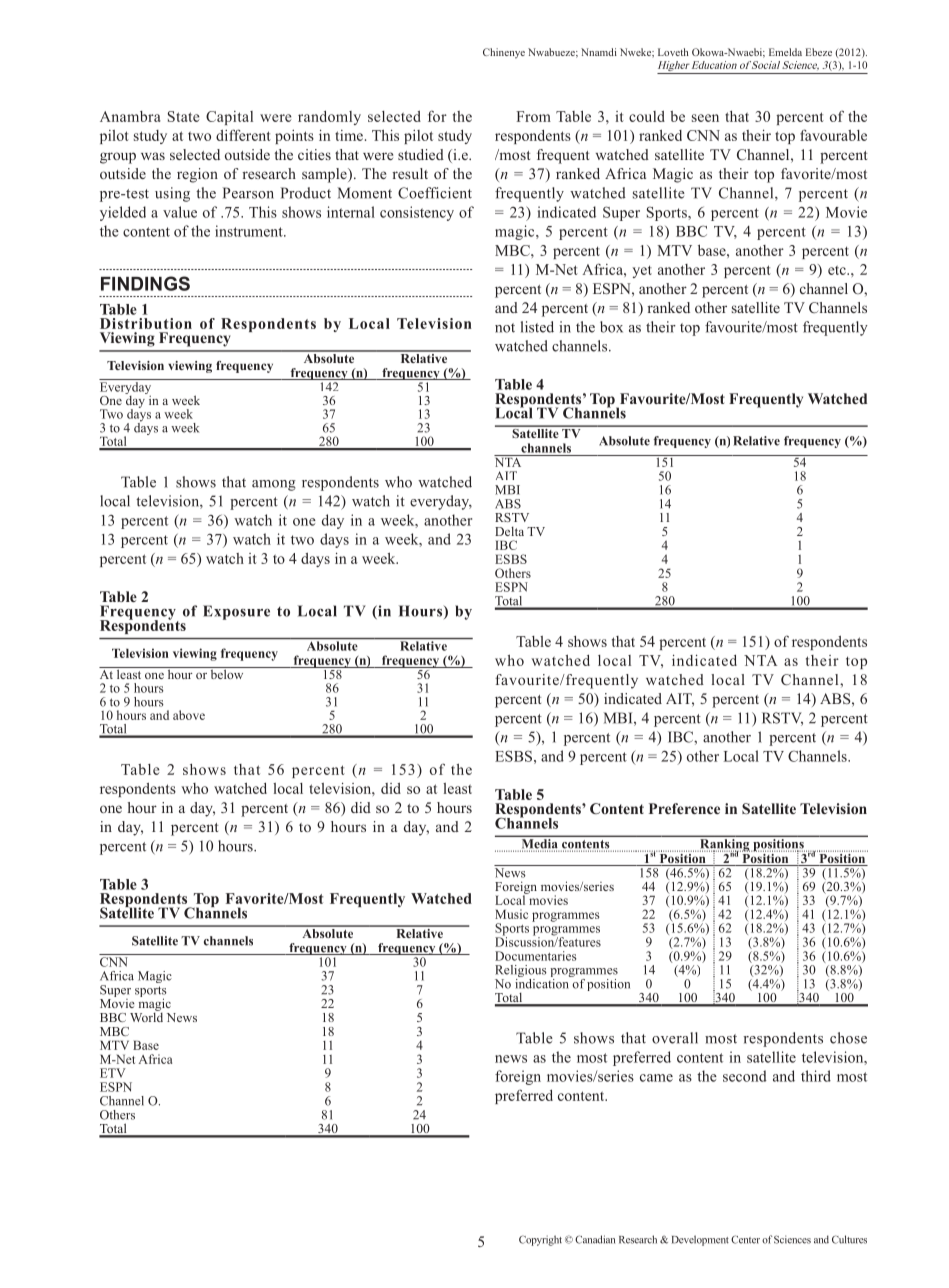  I want to click on Copyright, so click(540, 1240).
